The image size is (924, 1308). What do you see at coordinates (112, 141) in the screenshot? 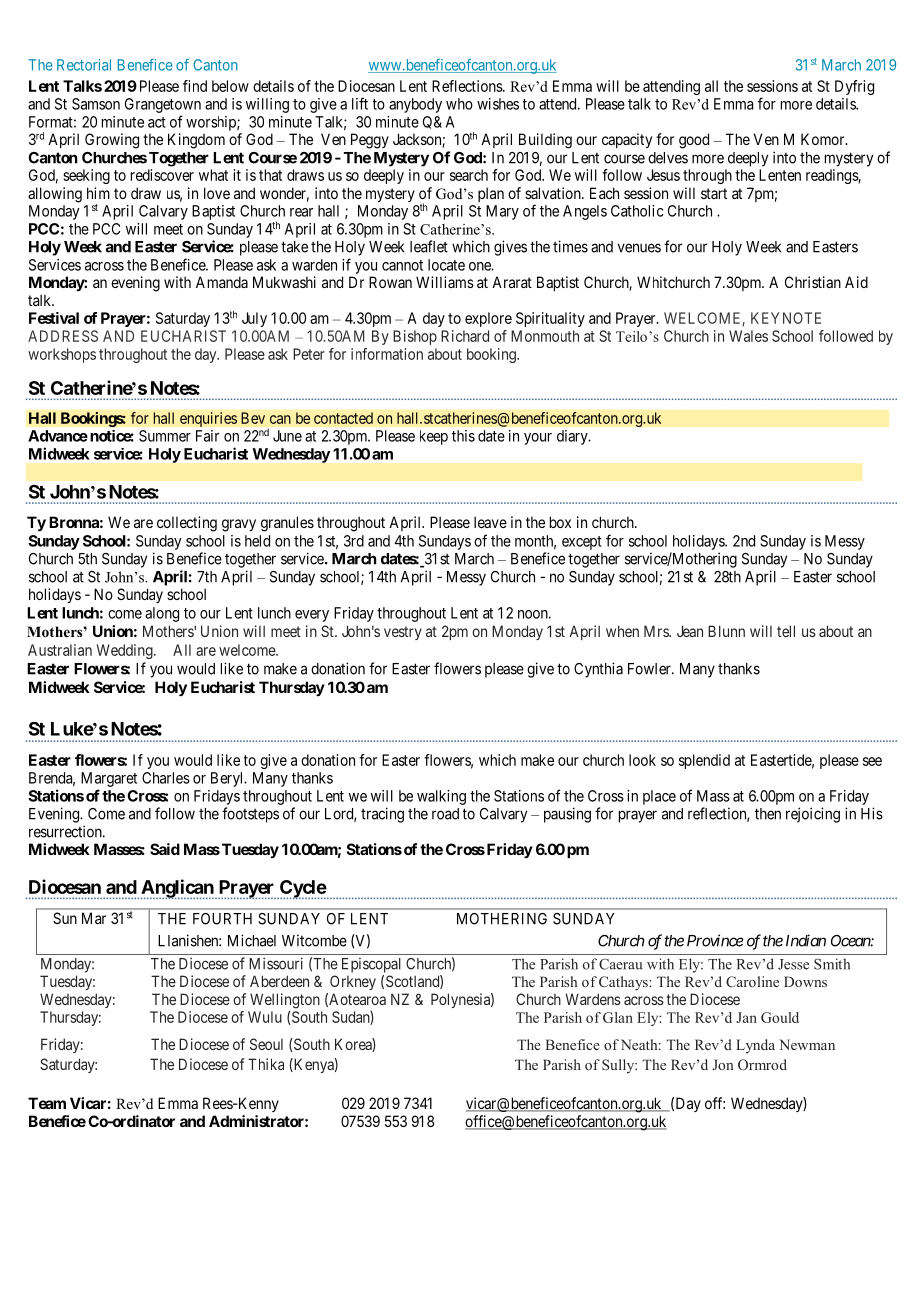
I see `Growing` at bounding box center [112, 141].
